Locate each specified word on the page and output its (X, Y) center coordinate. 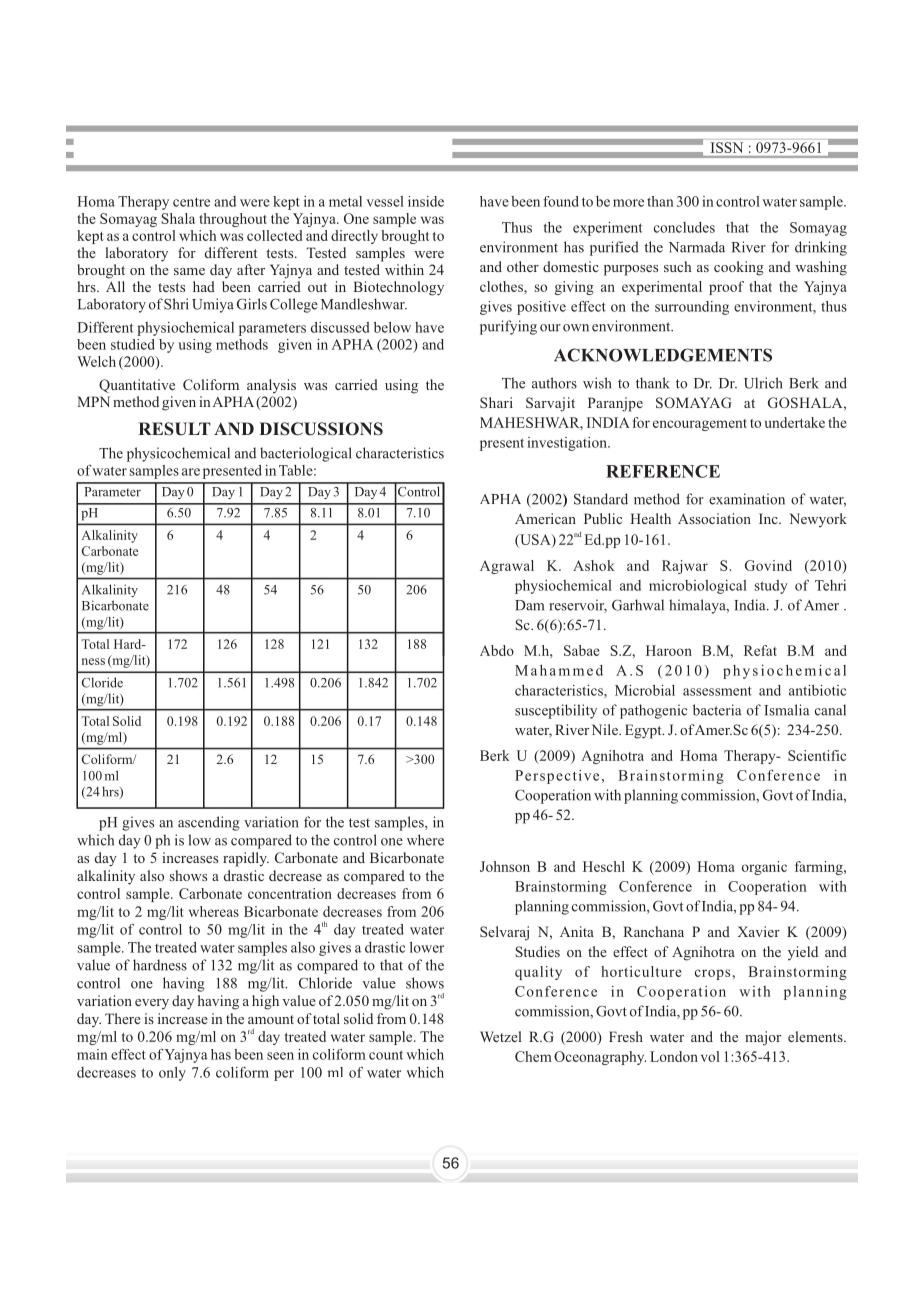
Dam (529, 605)
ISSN (727, 147)
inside (426, 201)
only (172, 1074)
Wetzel (501, 1036)
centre (191, 202)
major (763, 1038)
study (771, 587)
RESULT (174, 429)
